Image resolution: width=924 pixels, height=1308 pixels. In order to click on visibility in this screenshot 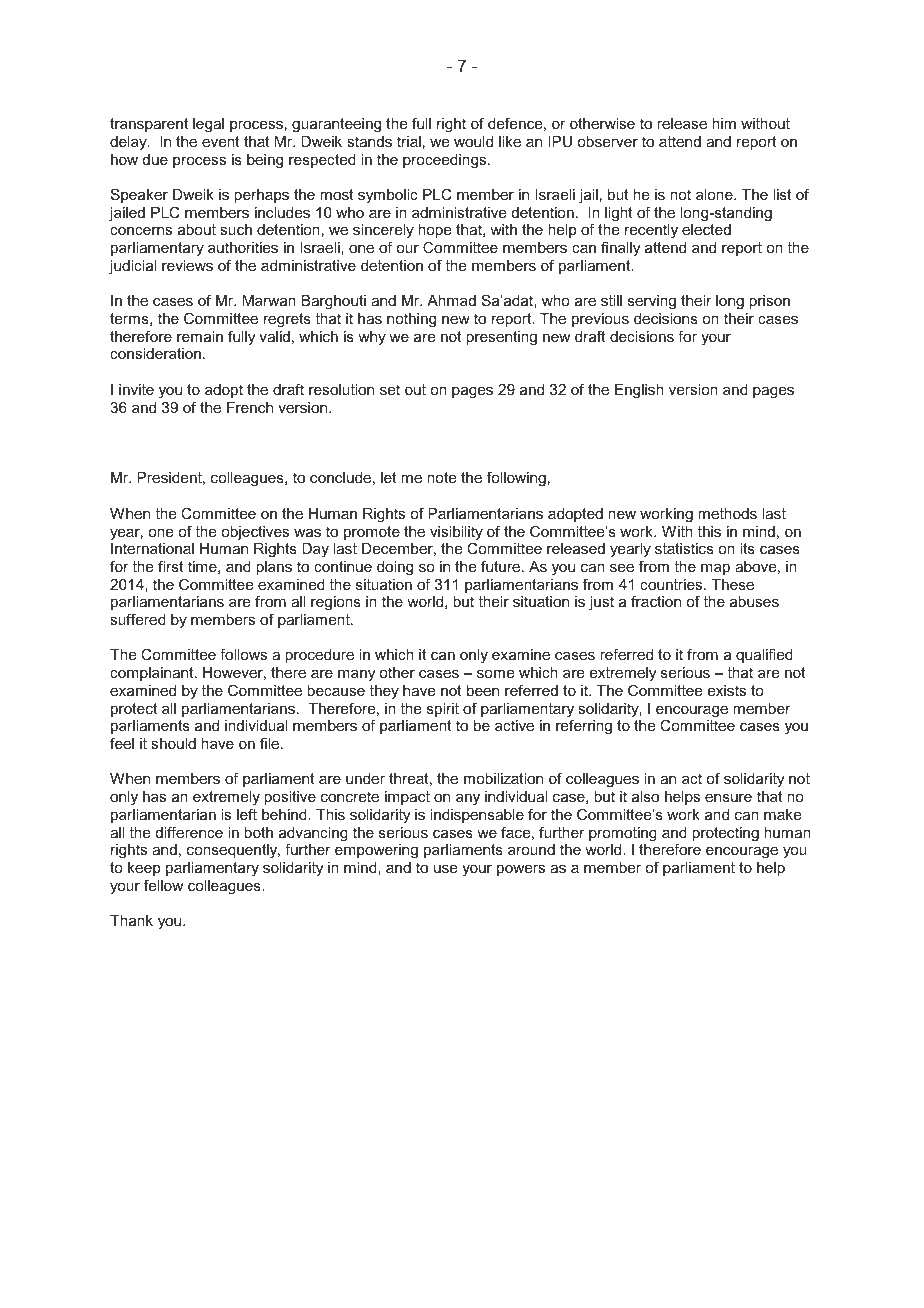, I will do `click(456, 534)`.
